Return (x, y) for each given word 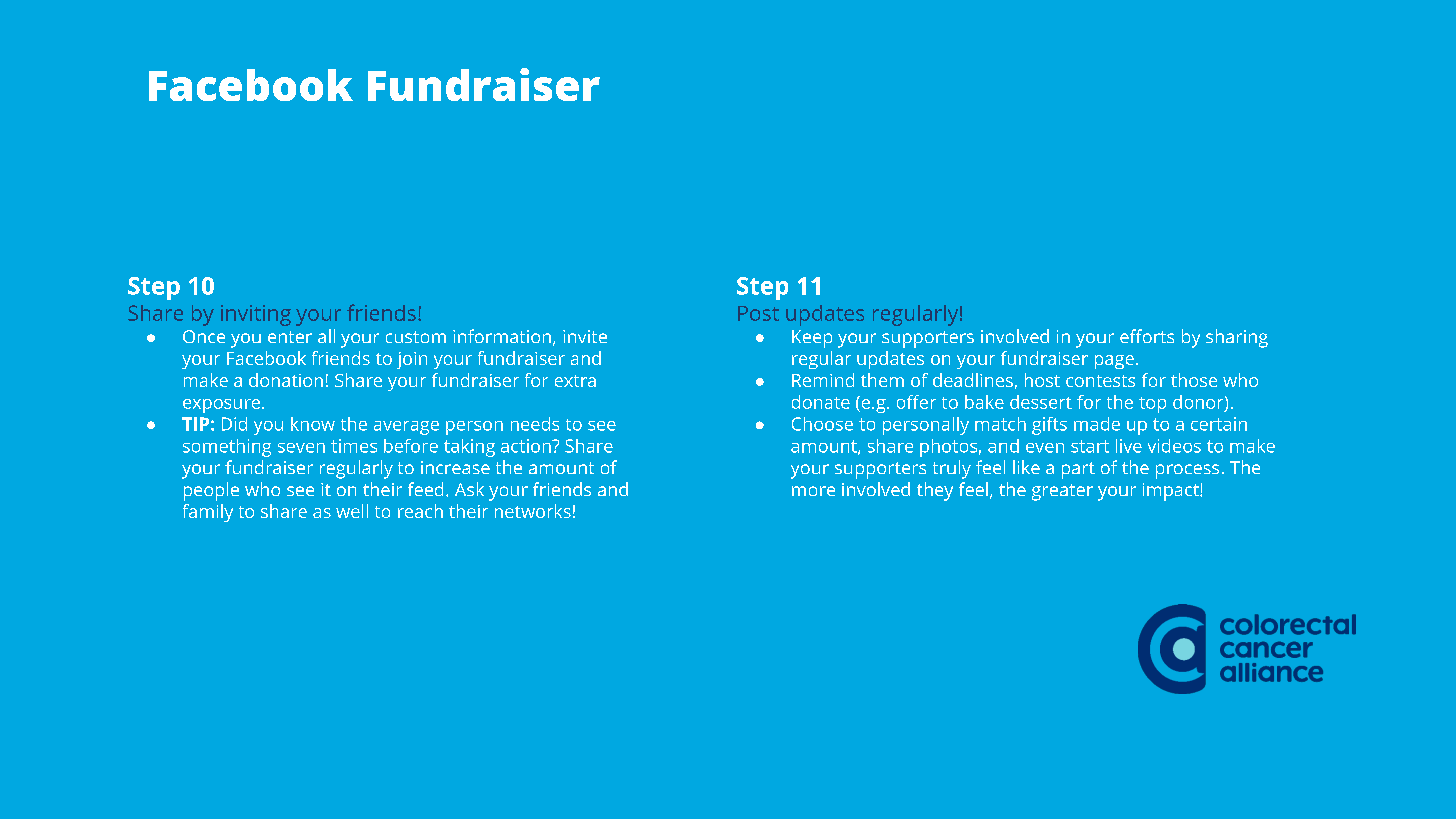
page (1114, 362)
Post (758, 313)
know (313, 424)
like (1026, 467)
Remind (823, 380)
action (527, 446)
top (1152, 405)
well (352, 511)
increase (455, 467)
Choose (822, 424)
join (412, 360)
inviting (256, 315)
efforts (1147, 336)
